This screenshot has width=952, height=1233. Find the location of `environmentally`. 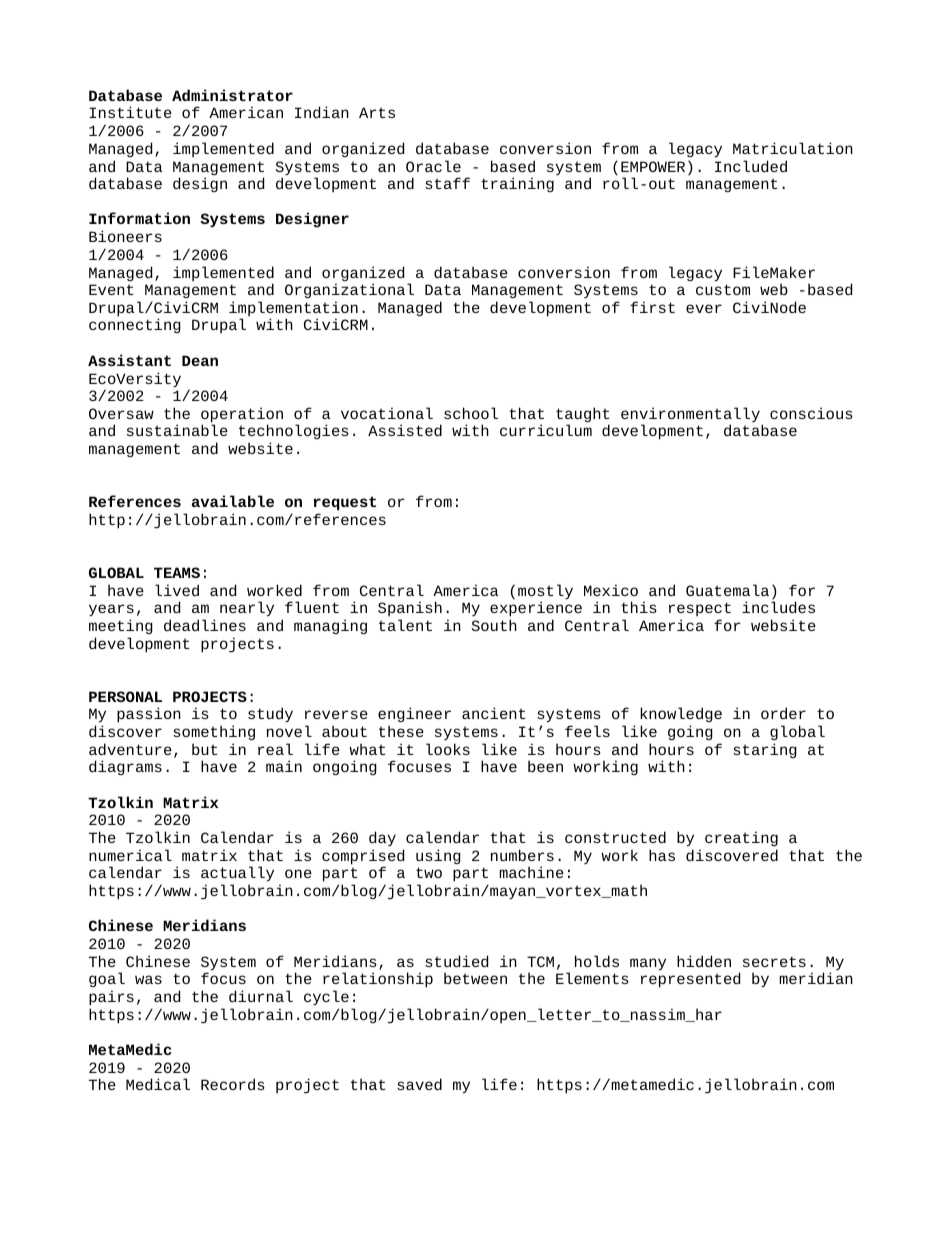

environmentally is located at coordinates (690, 416).
